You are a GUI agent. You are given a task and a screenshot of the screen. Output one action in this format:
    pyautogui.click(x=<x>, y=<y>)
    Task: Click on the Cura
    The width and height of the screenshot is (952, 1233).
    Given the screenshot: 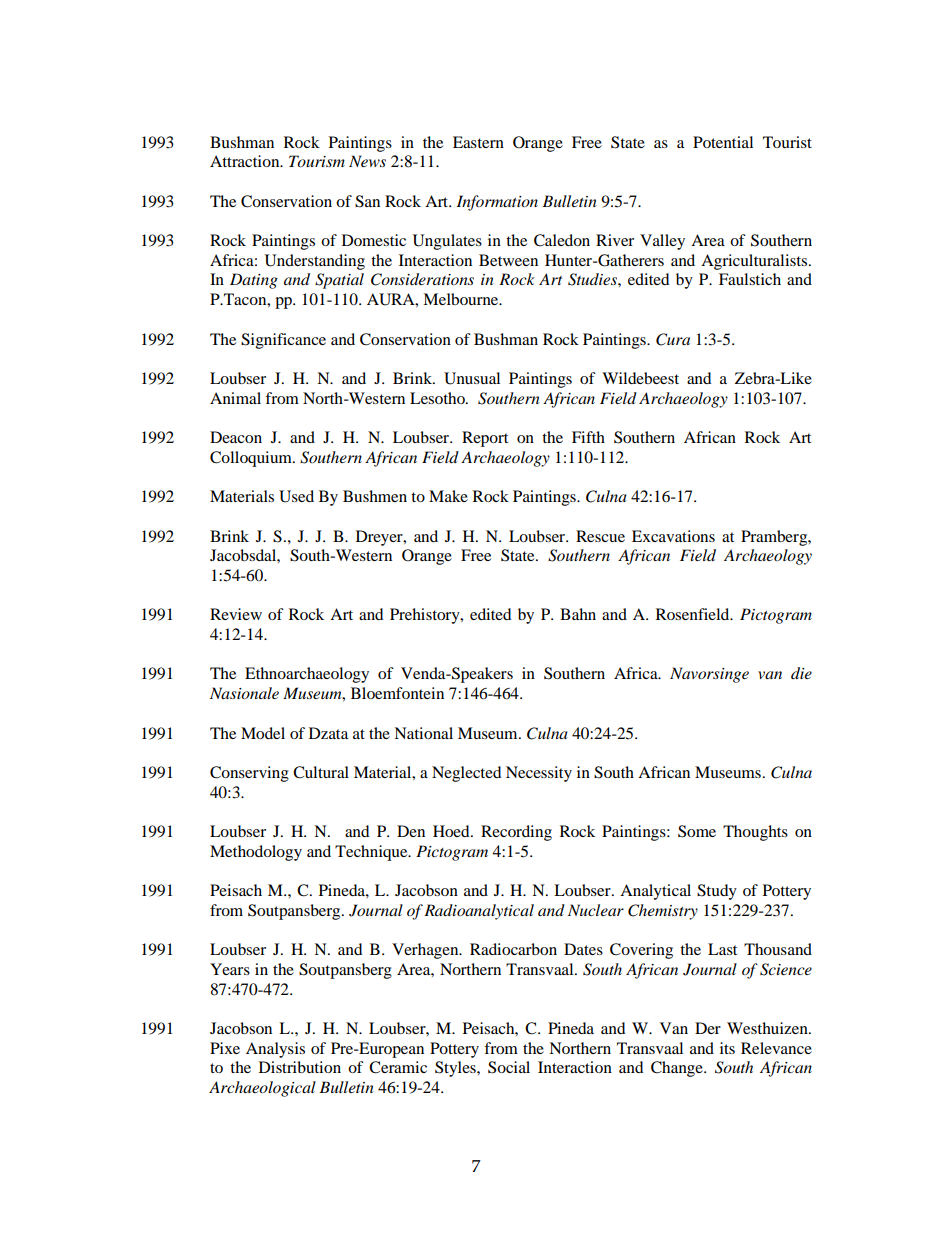 What is the action you would take?
    pyautogui.click(x=673, y=339)
